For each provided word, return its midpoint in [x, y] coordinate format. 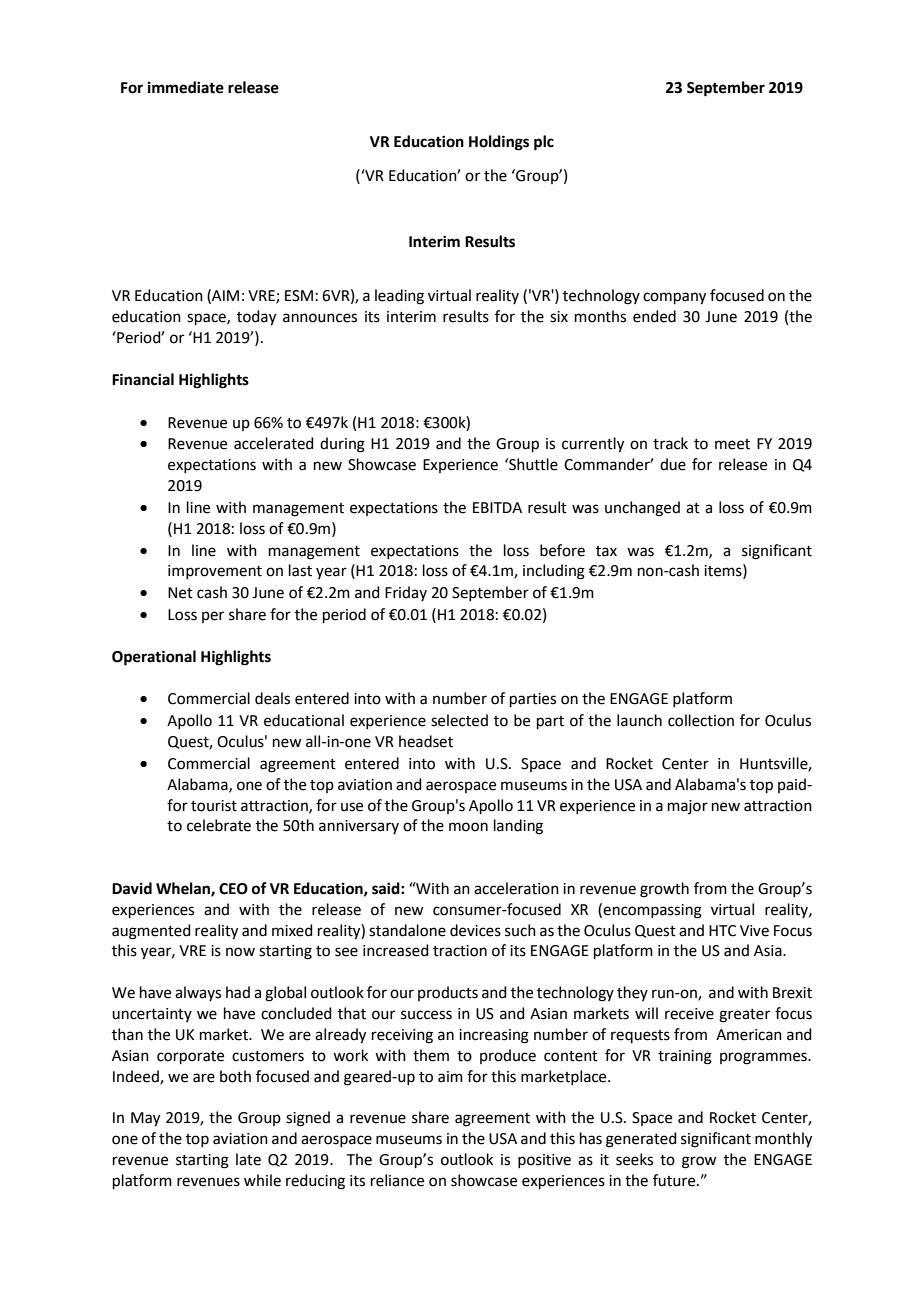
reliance [397, 1180]
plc [544, 143]
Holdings [499, 143]
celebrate [219, 825]
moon [468, 827]
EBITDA [497, 507]
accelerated [274, 443]
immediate [186, 87]
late [248, 1159]
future [675, 1180]
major [688, 807]
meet [732, 444]
